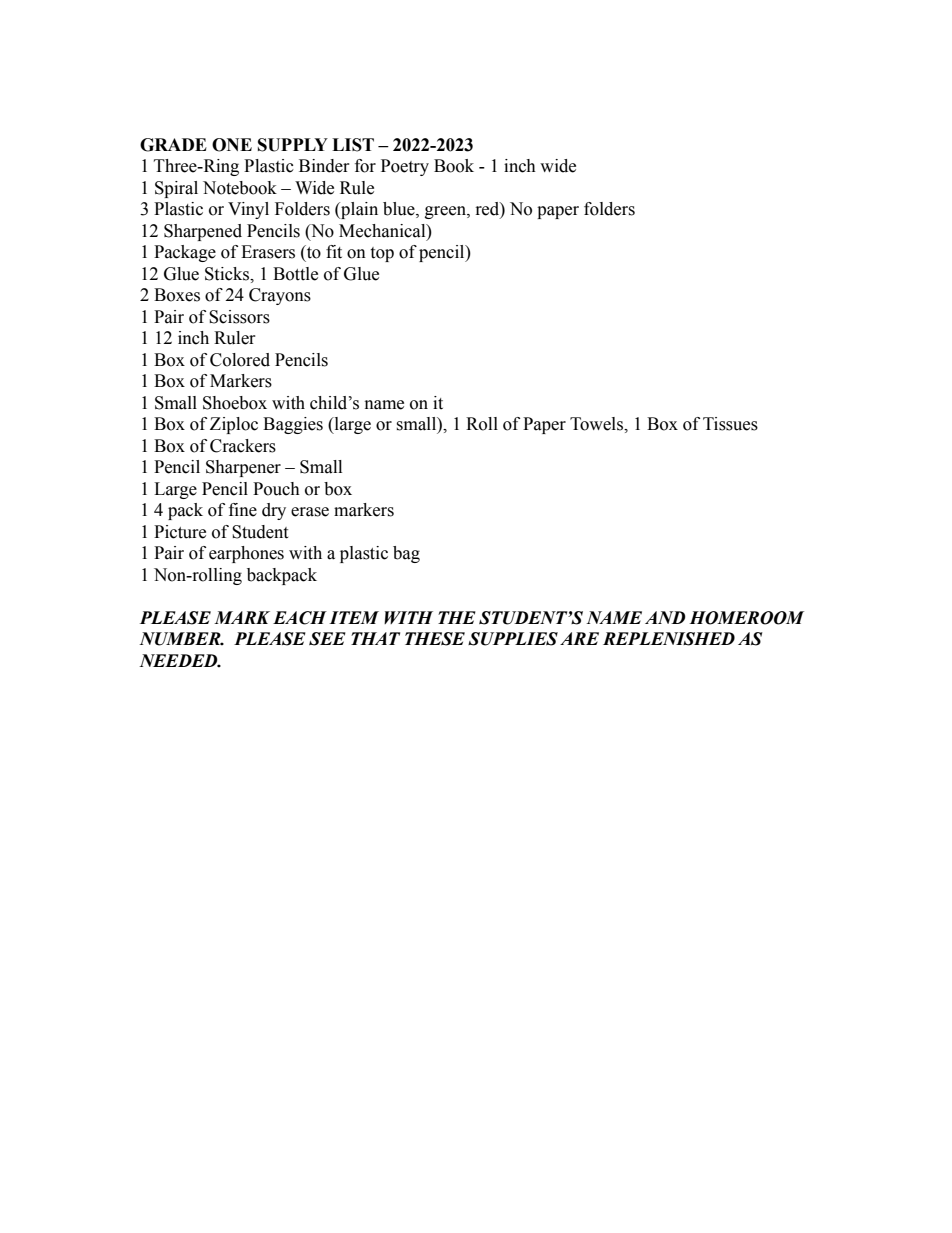  I want to click on EACH, so click(300, 618).
